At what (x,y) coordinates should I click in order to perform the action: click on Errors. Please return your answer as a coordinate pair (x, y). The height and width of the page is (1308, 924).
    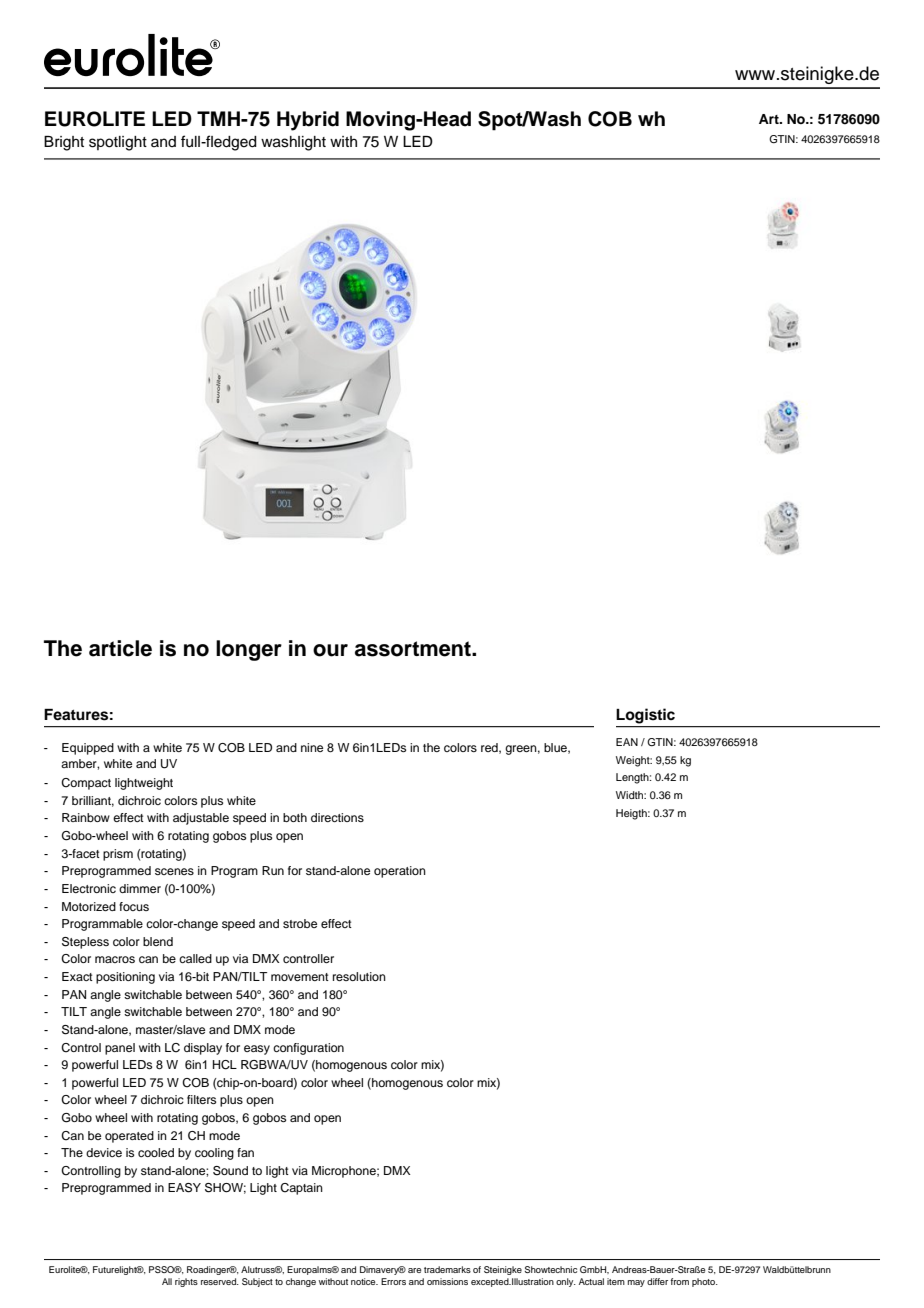
    Looking at the image, I should click on (393, 1281).
